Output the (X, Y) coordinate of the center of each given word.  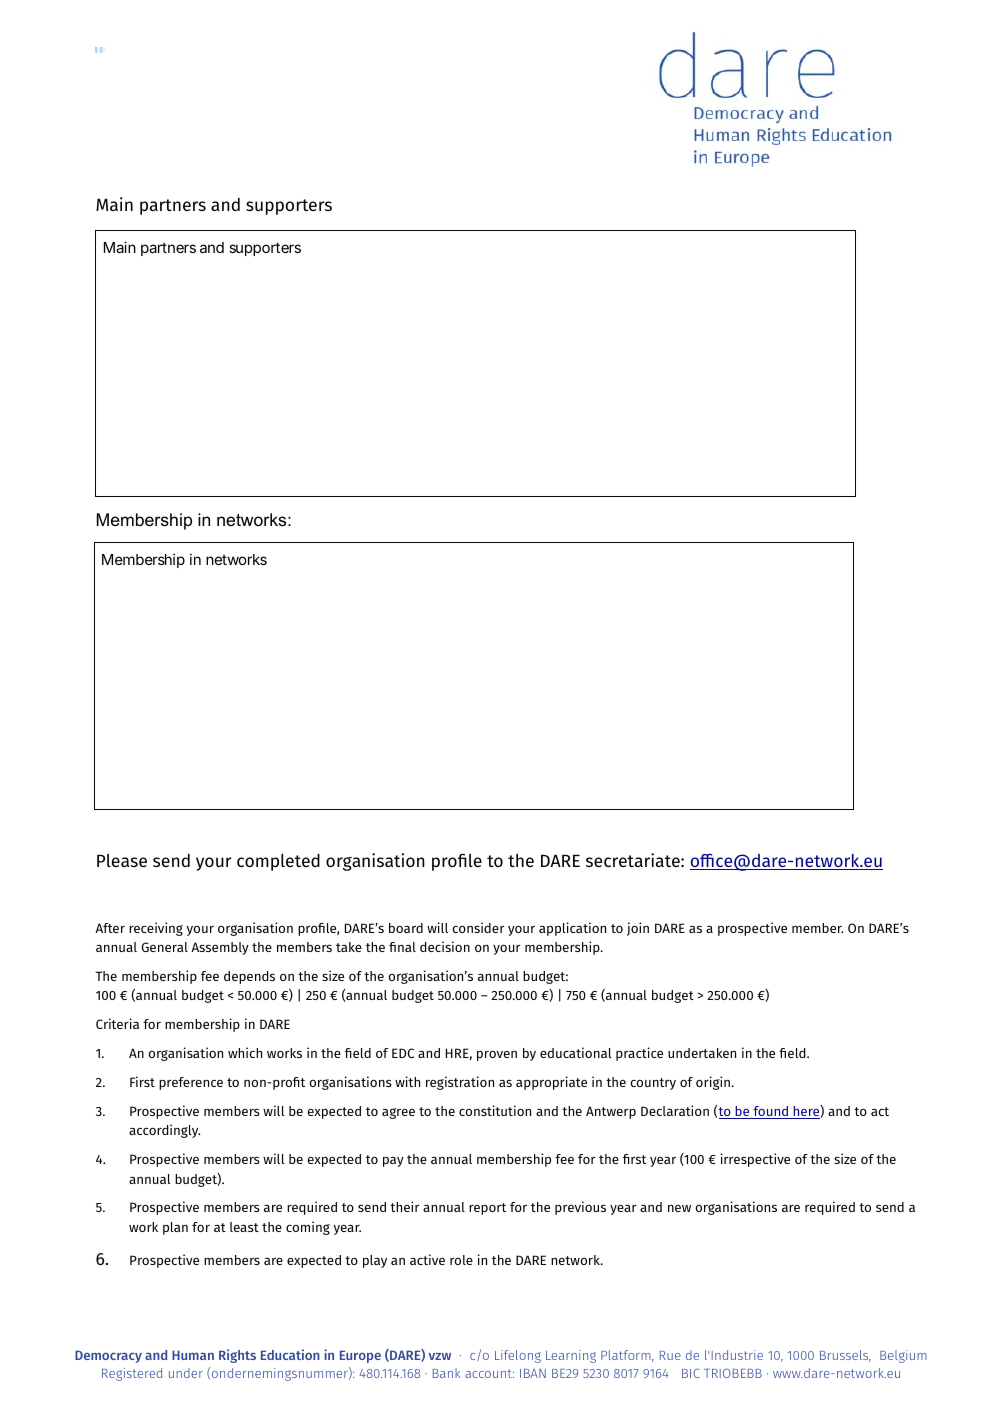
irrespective (755, 1160)
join (638, 929)
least (244, 1227)
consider (478, 927)
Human (193, 1355)
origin (713, 1083)
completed (278, 862)
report (487, 1209)
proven (497, 1056)
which (245, 1052)
